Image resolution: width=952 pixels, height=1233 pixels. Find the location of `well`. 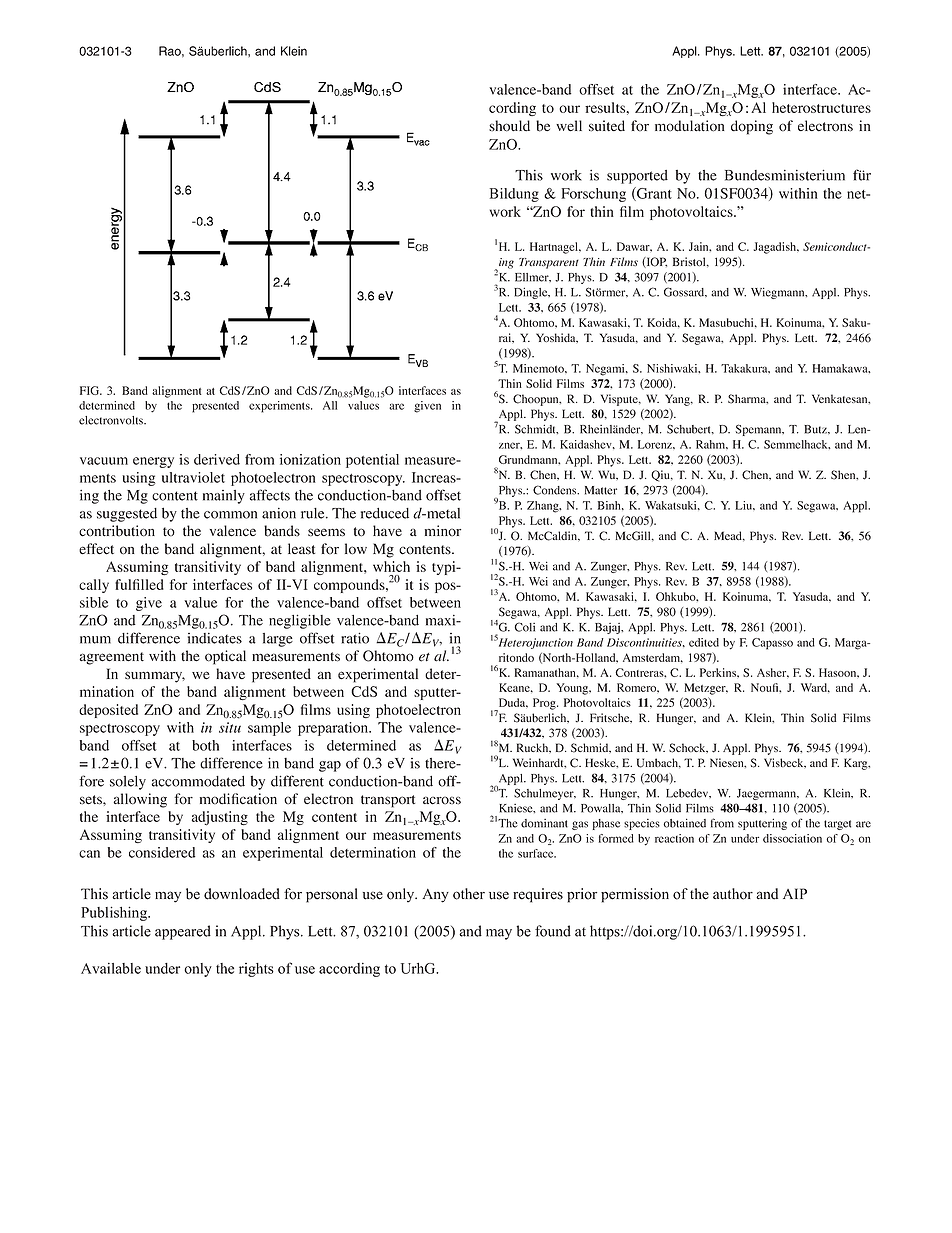

well is located at coordinates (569, 126).
